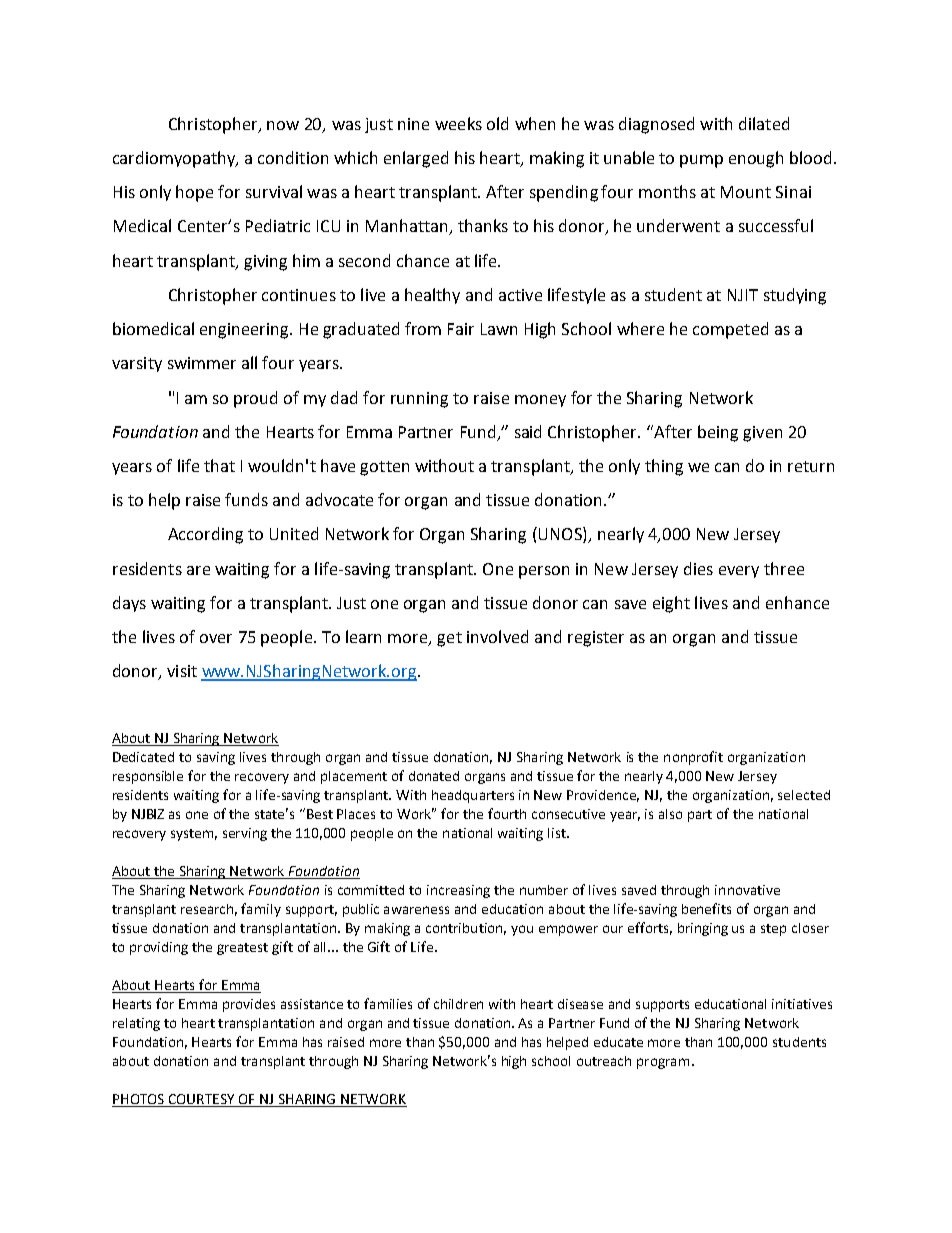 The image size is (952, 1233). What do you see at coordinates (201, 1099) in the screenshot?
I see `COURTESY` at bounding box center [201, 1099].
